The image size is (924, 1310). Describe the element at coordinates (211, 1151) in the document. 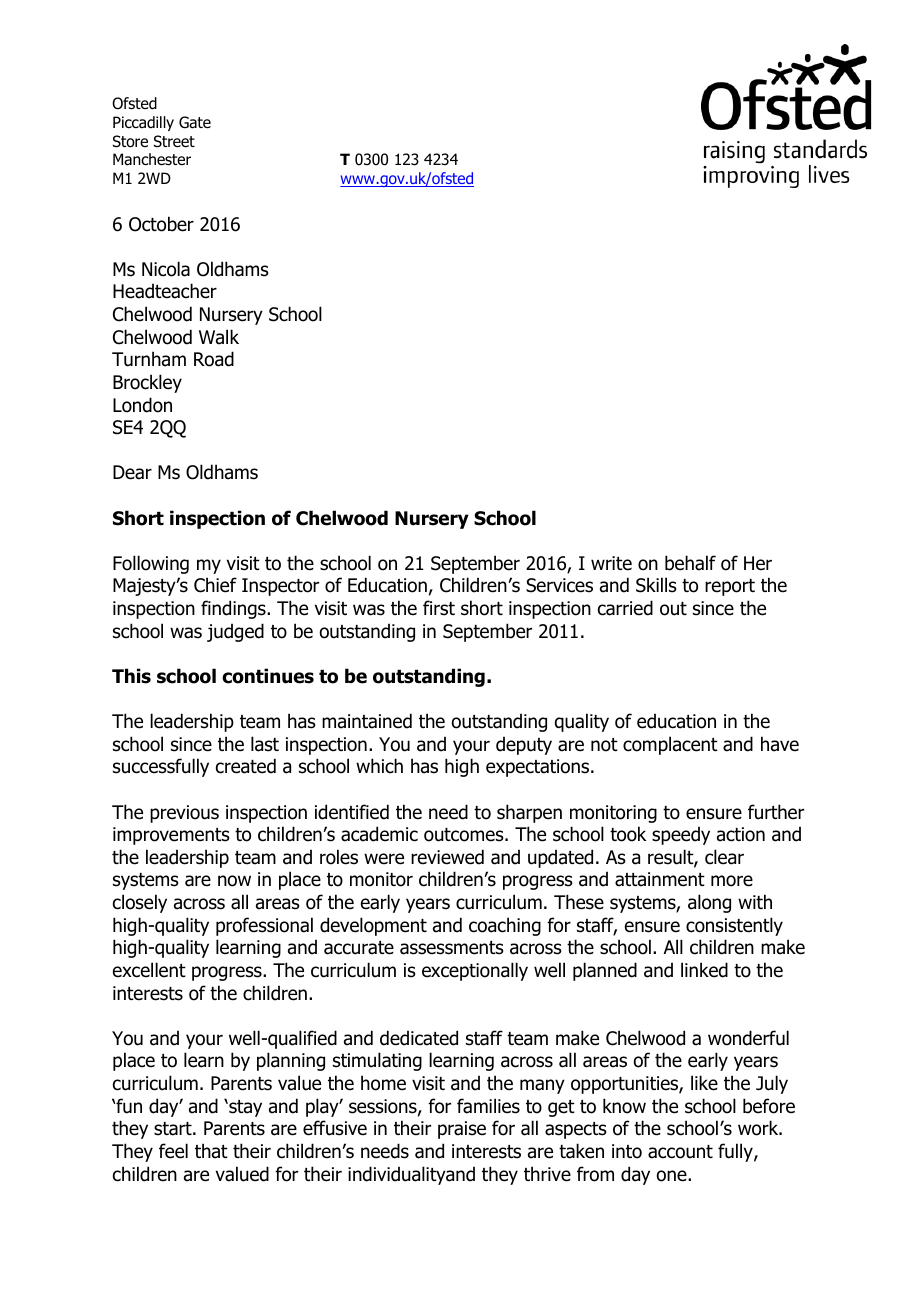

I see `that` at that location.
